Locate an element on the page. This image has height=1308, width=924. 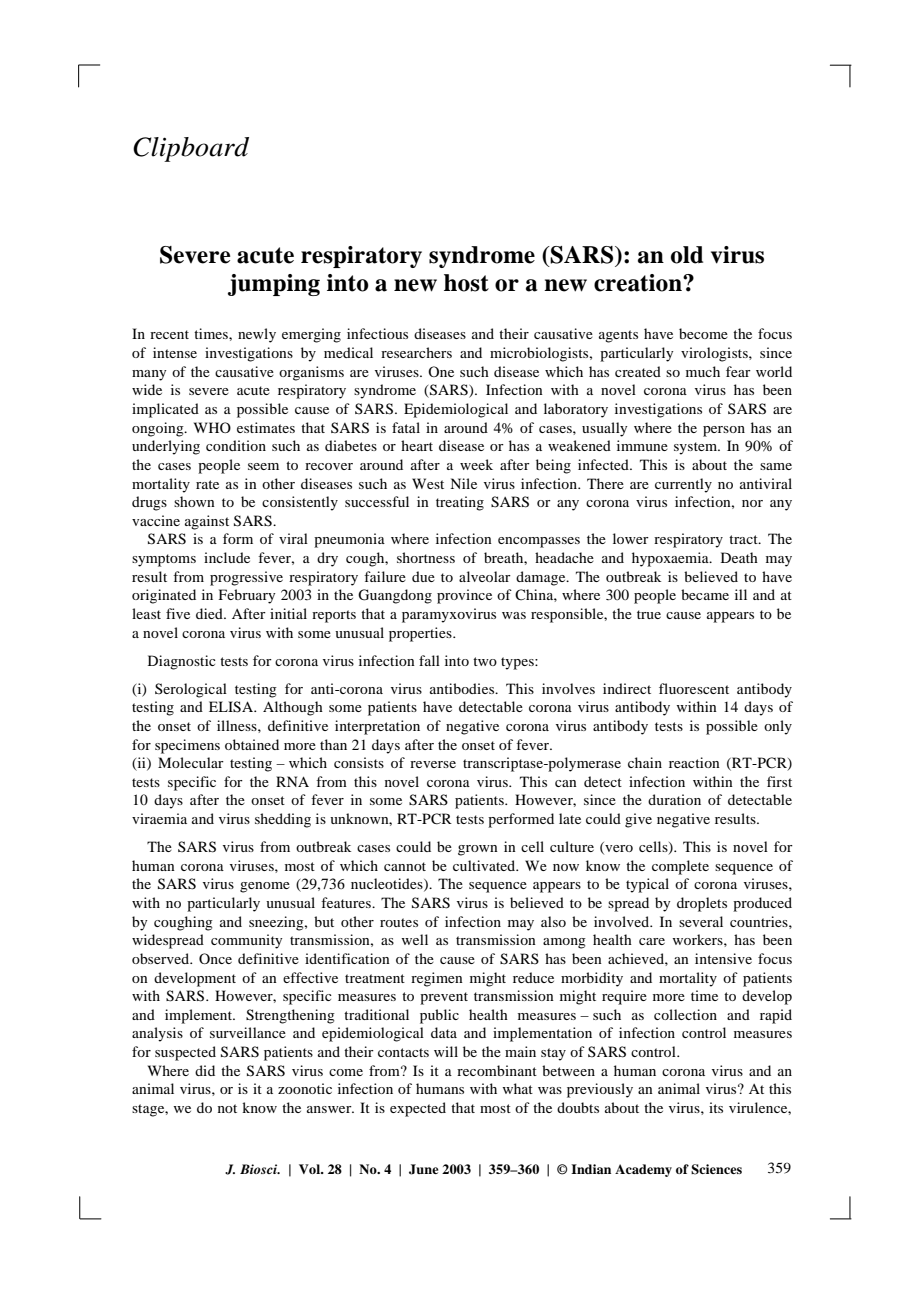
ELISA is located at coordinates (232, 707).
